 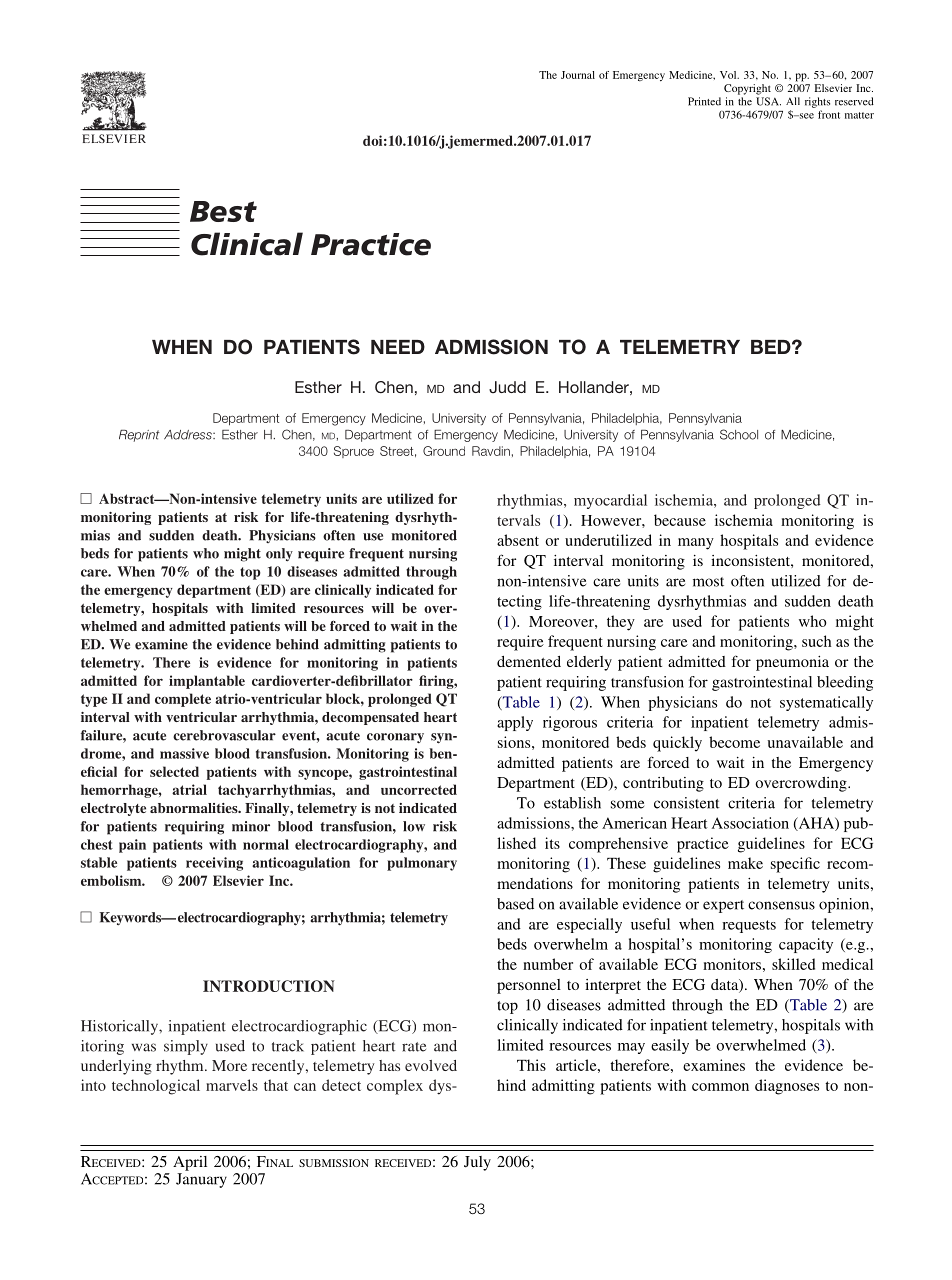 I want to click on Copyright, so click(x=747, y=89).
